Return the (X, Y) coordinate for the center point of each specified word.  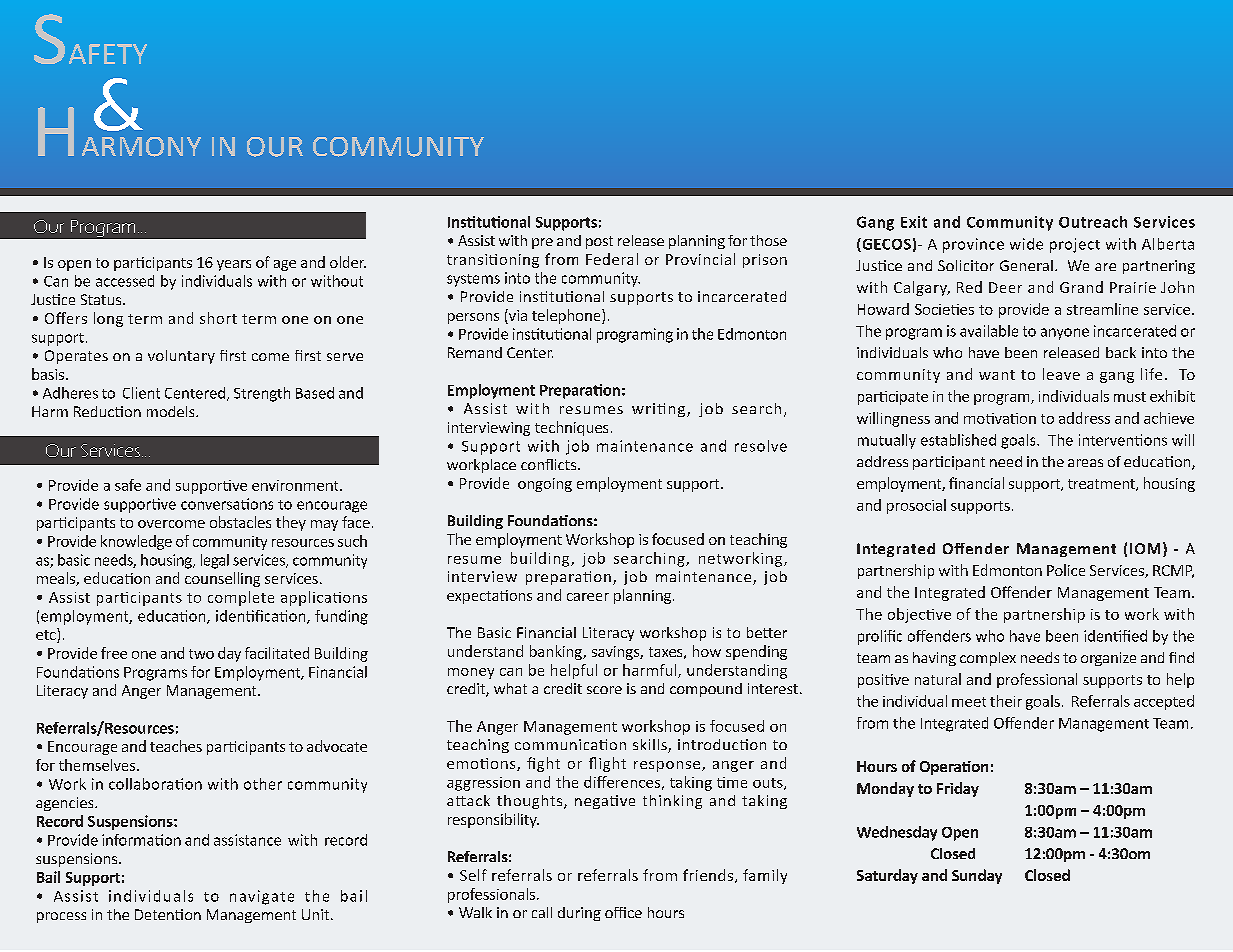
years (234, 265)
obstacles (240, 522)
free (114, 653)
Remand (475, 352)
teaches (176, 746)
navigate (262, 897)
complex (988, 659)
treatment (1102, 485)
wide (1026, 244)
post (599, 242)
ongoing (545, 485)
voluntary (181, 357)
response (667, 766)
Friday (958, 789)
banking (557, 652)
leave (1061, 374)
